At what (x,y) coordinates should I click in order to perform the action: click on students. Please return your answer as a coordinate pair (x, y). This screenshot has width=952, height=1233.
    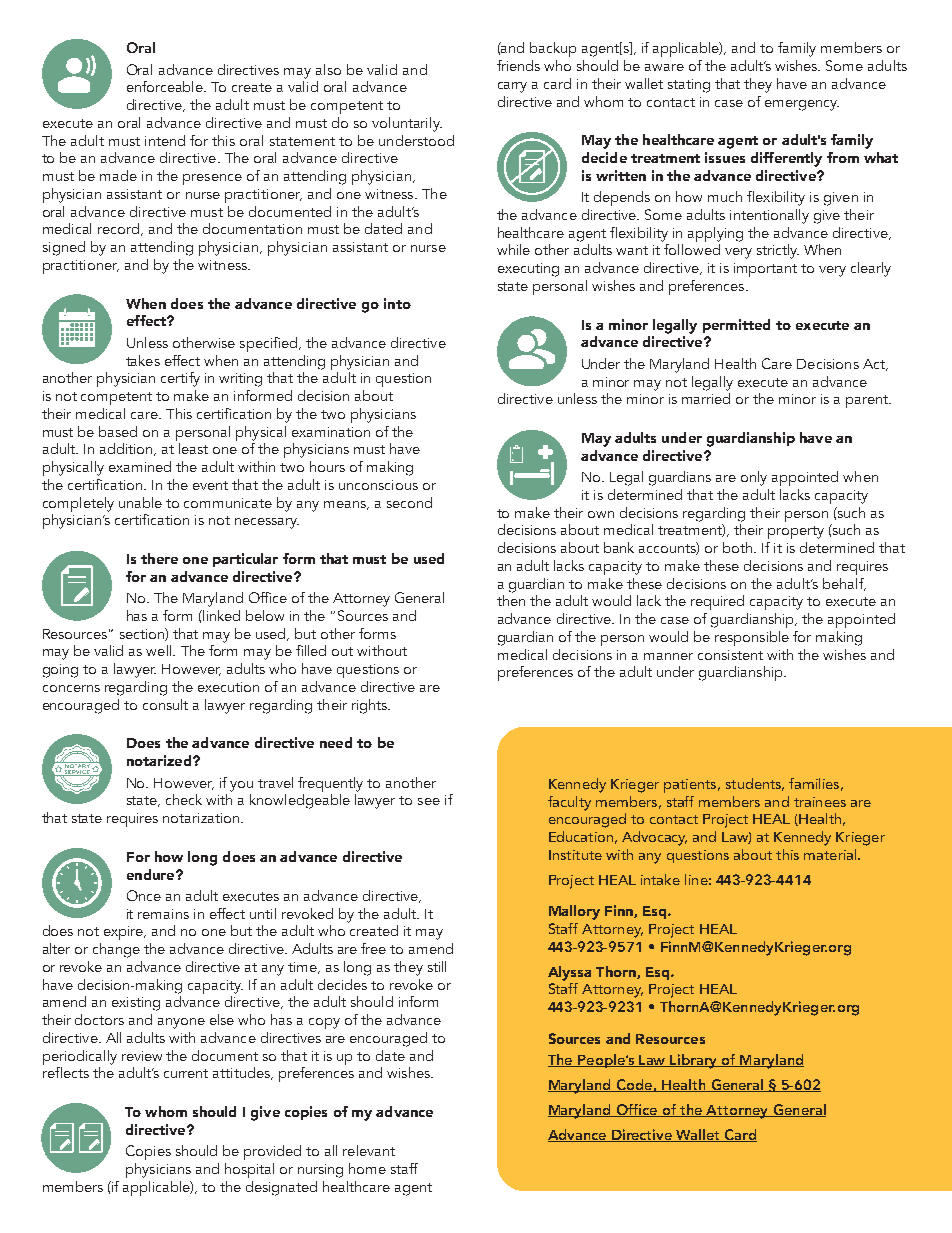
    Looking at the image, I should click on (755, 784).
